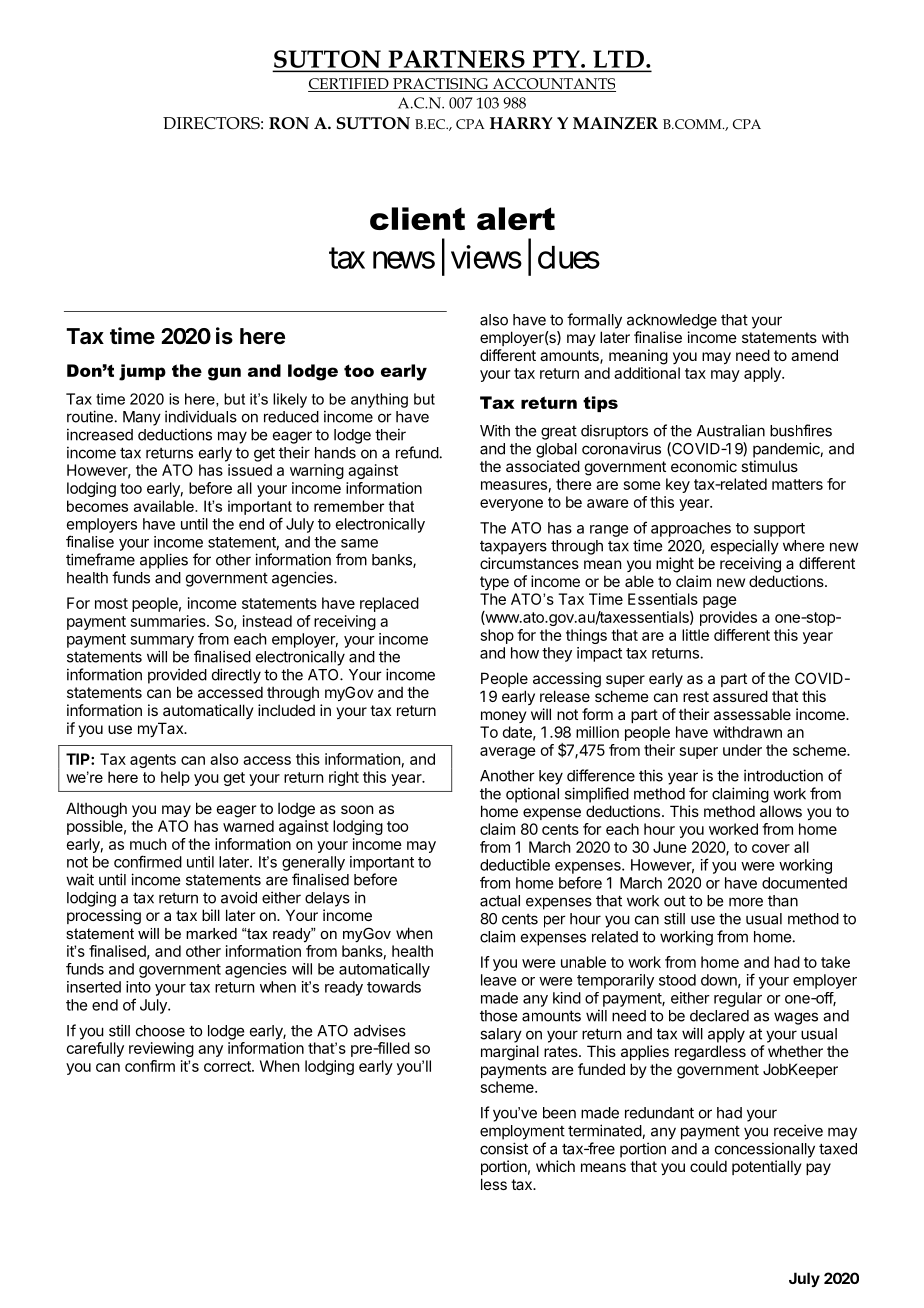 This document has width=924, height=1308. I want to click on much, so click(148, 844).
